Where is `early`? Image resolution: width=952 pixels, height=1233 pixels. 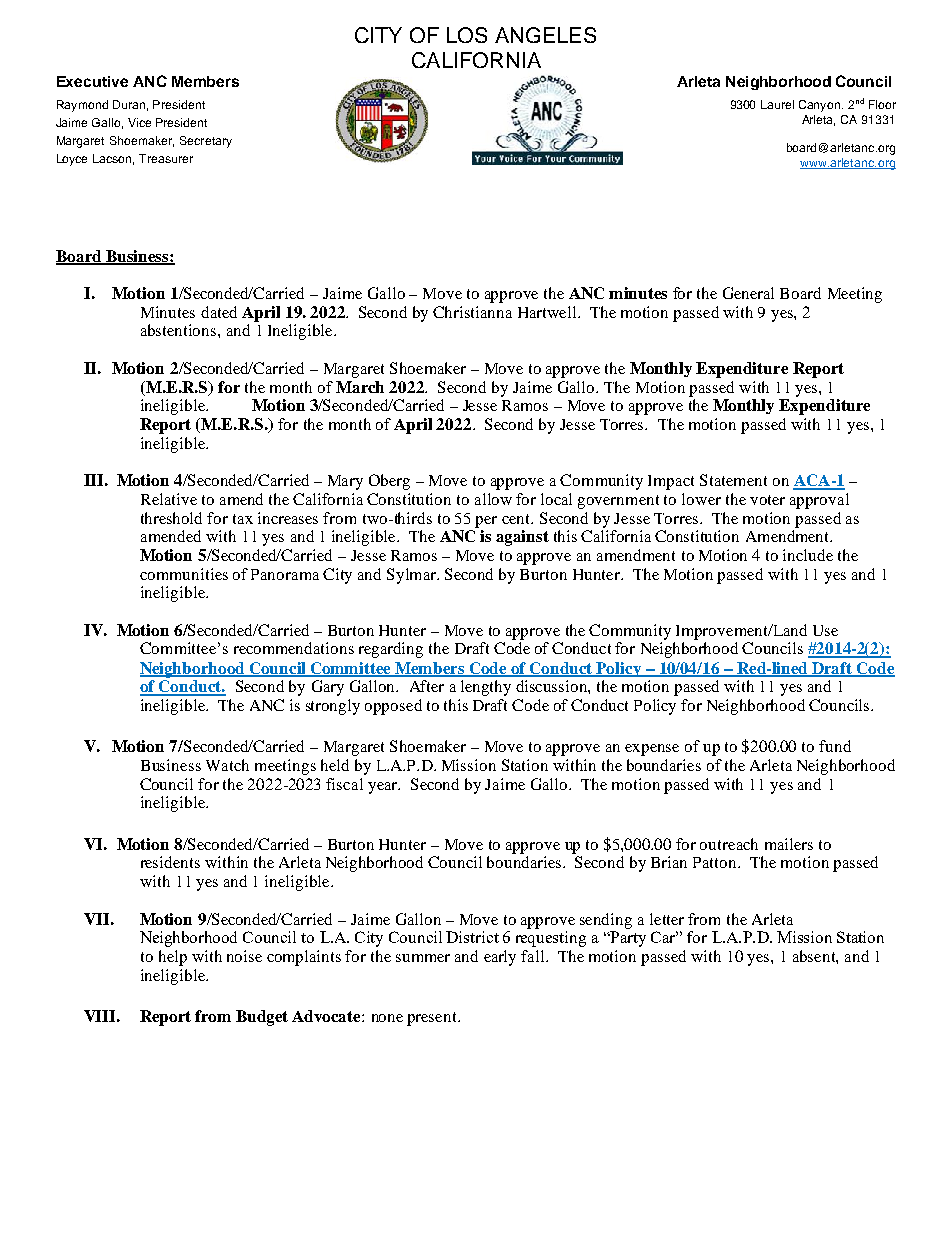
early is located at coordinates (500, 958).
